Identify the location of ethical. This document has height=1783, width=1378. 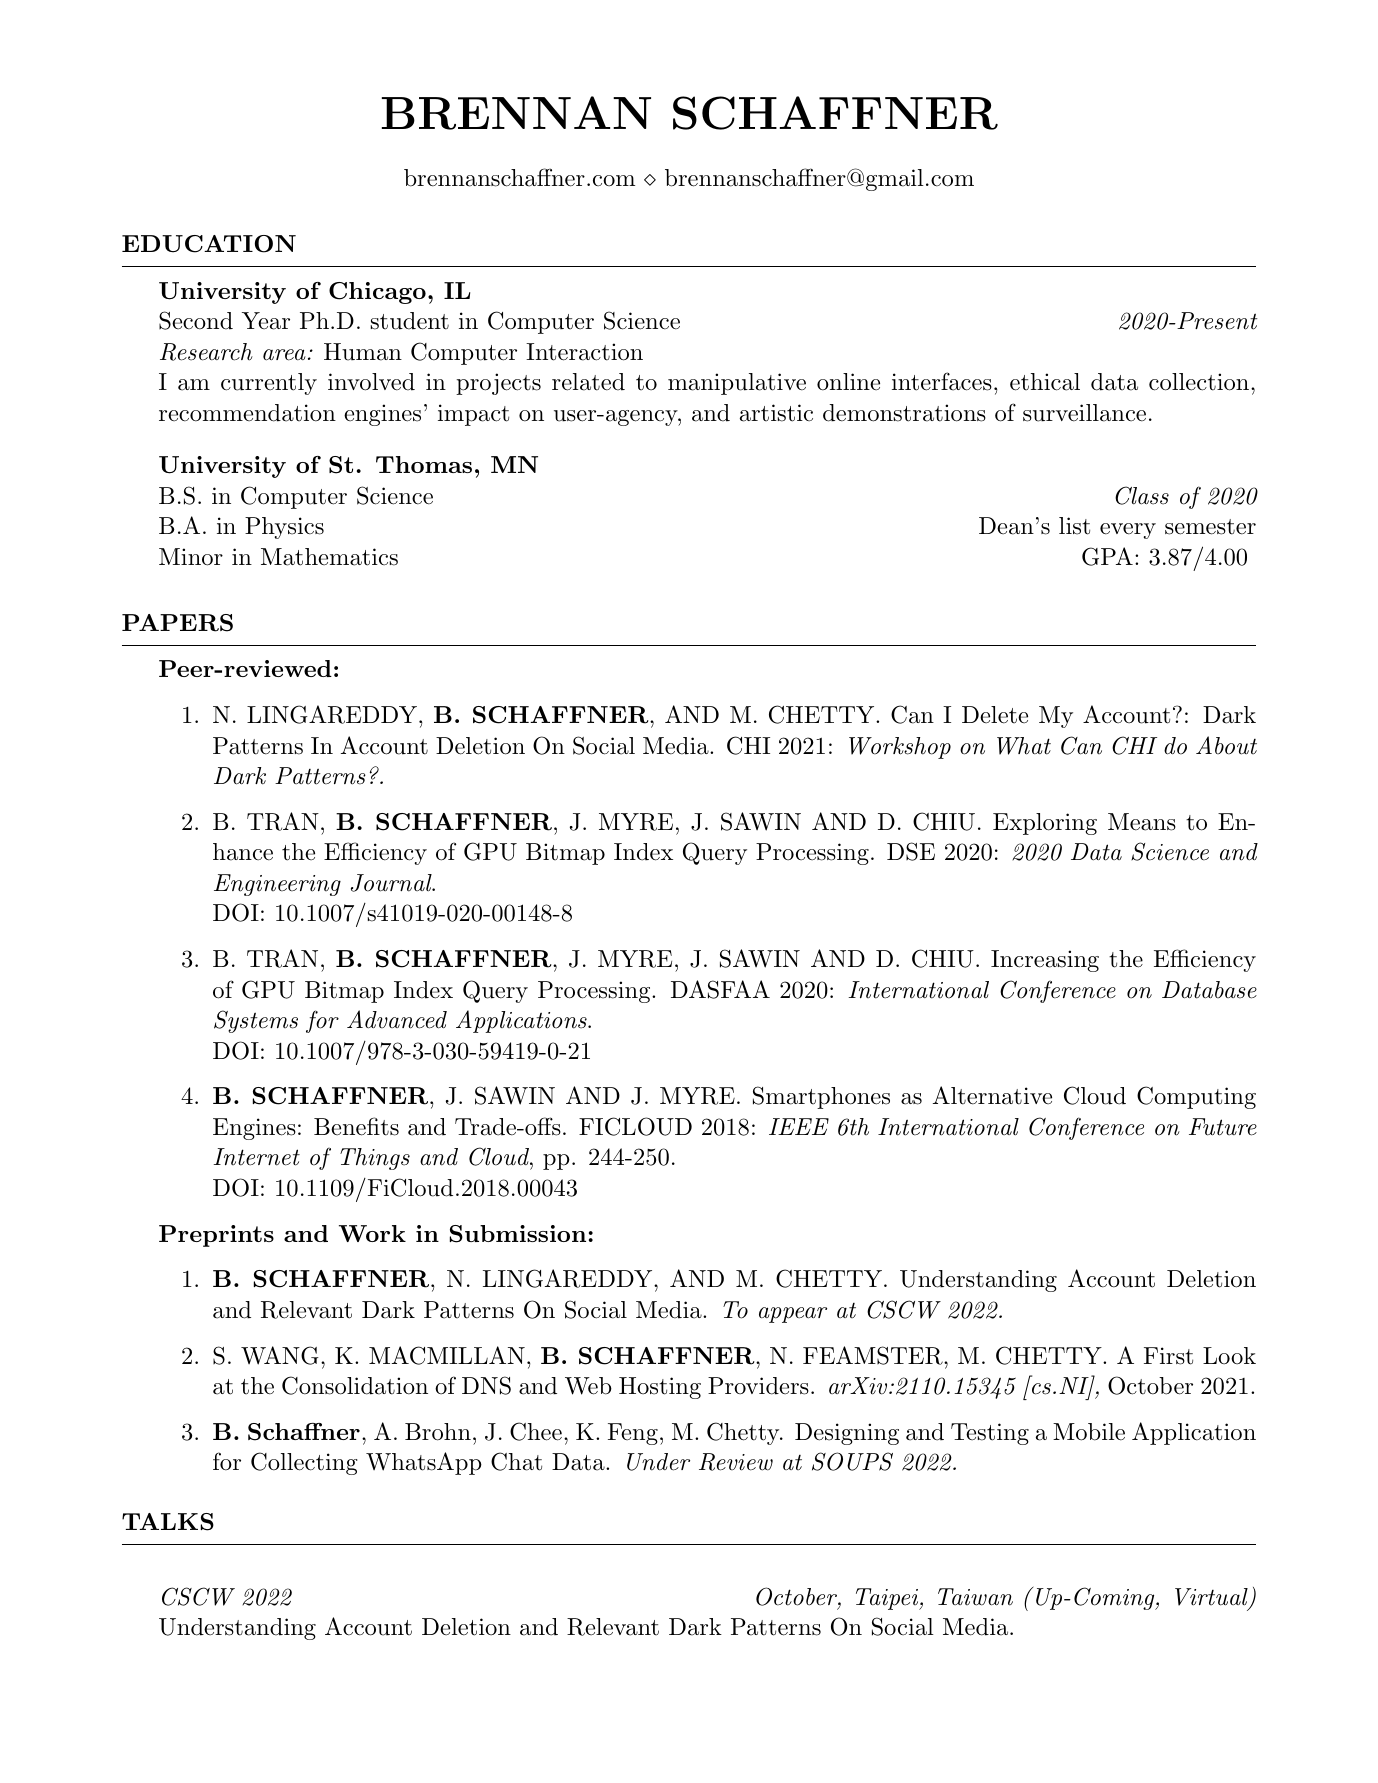
(1045, 382).
